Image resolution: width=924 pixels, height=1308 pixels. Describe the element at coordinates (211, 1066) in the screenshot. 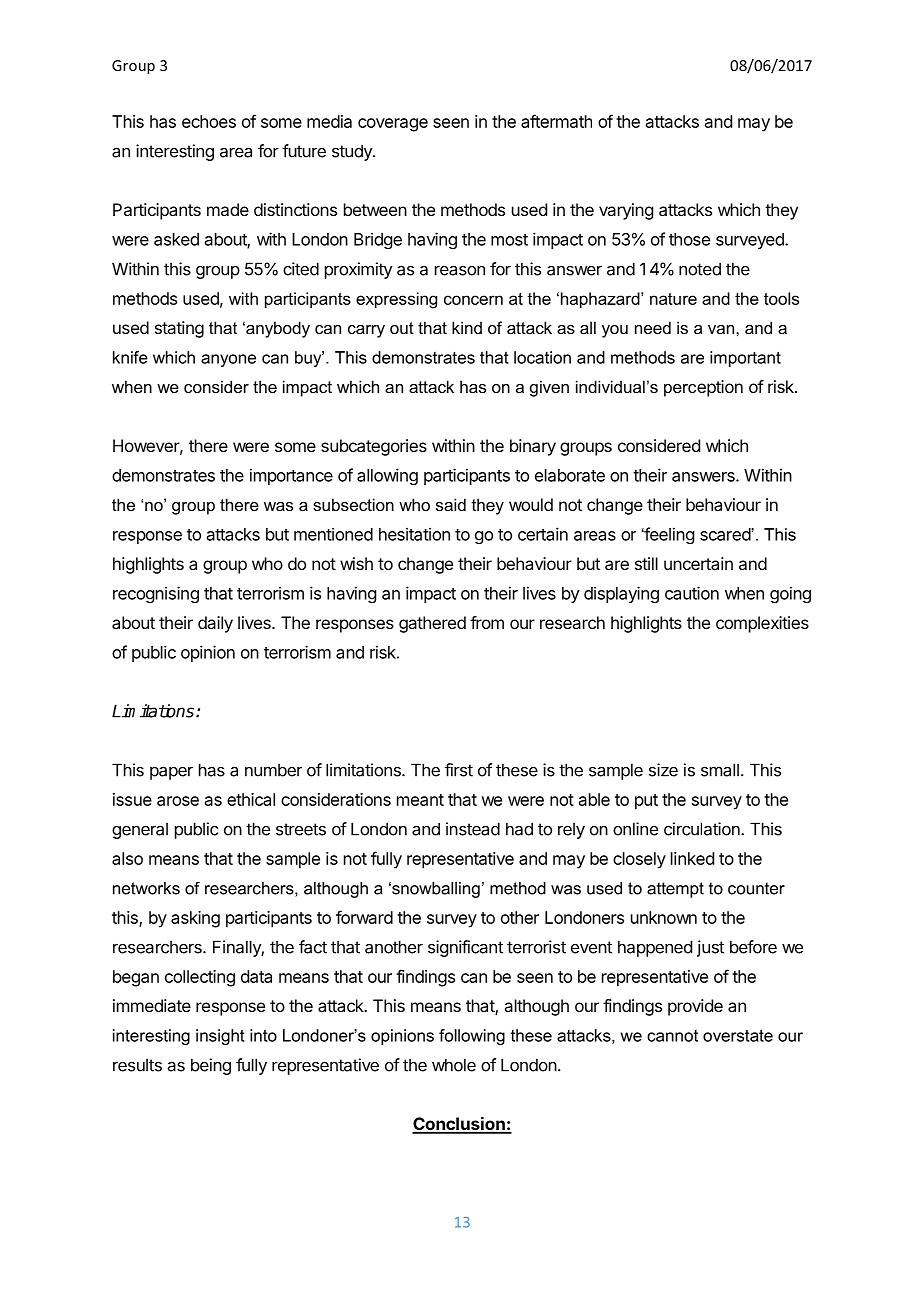

I see `being` at that location.
